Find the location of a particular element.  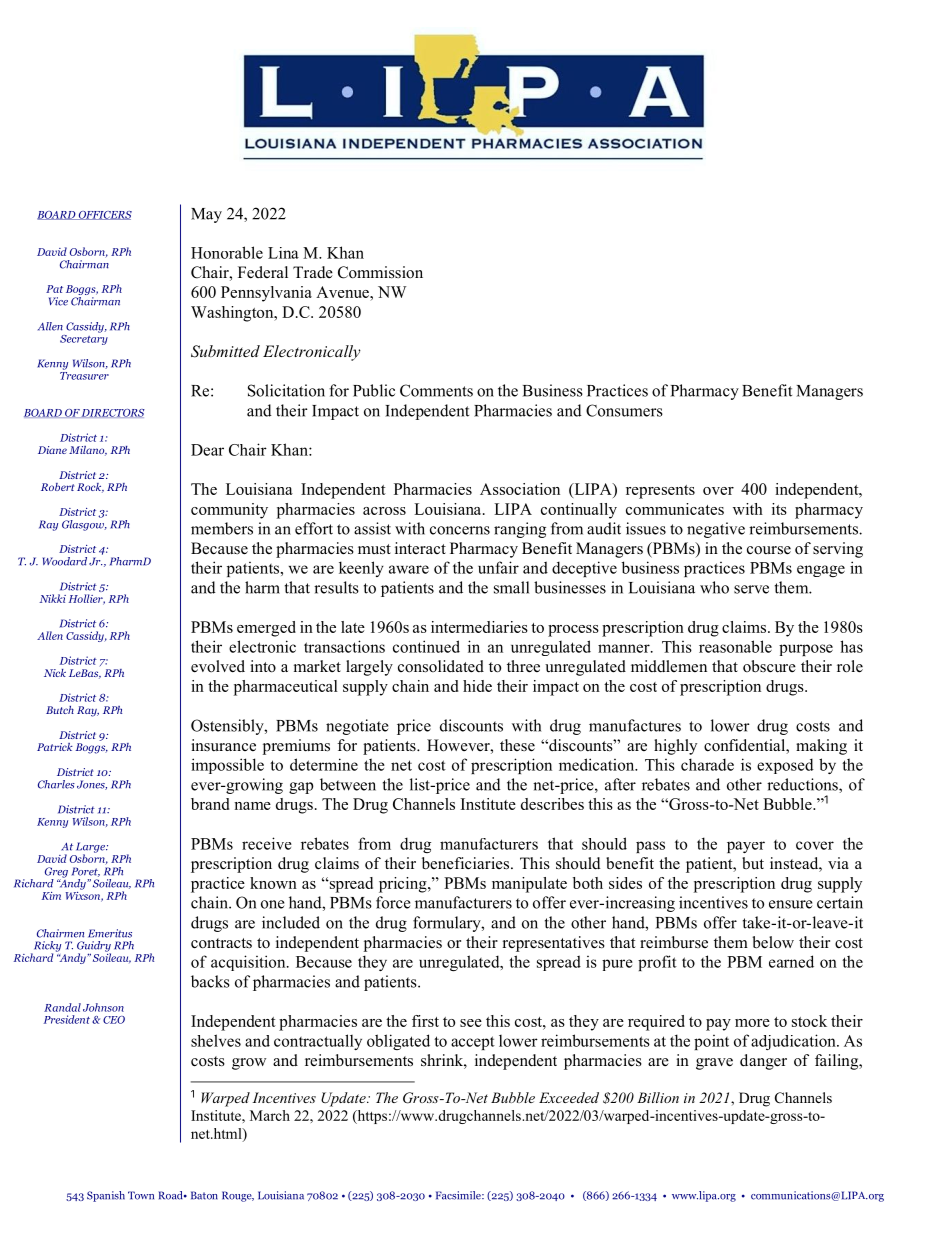

Johnson is located at coordinates (103, 1007).
